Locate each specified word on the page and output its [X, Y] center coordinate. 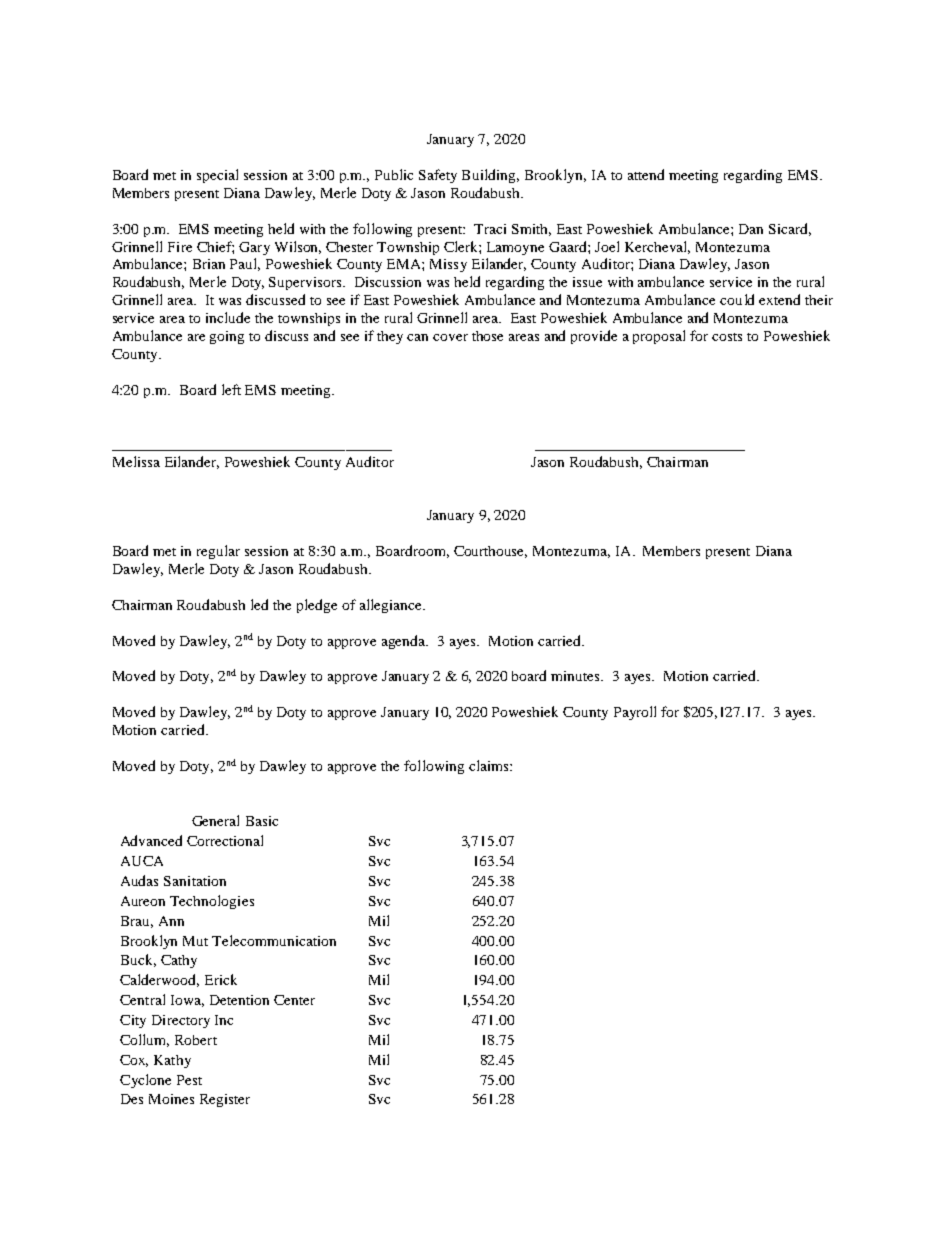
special [217, 176]
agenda [405, 642]
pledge [317, 606]
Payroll [635, 713]
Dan [751, 229]
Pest [189, 1080]
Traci [490, 229]
